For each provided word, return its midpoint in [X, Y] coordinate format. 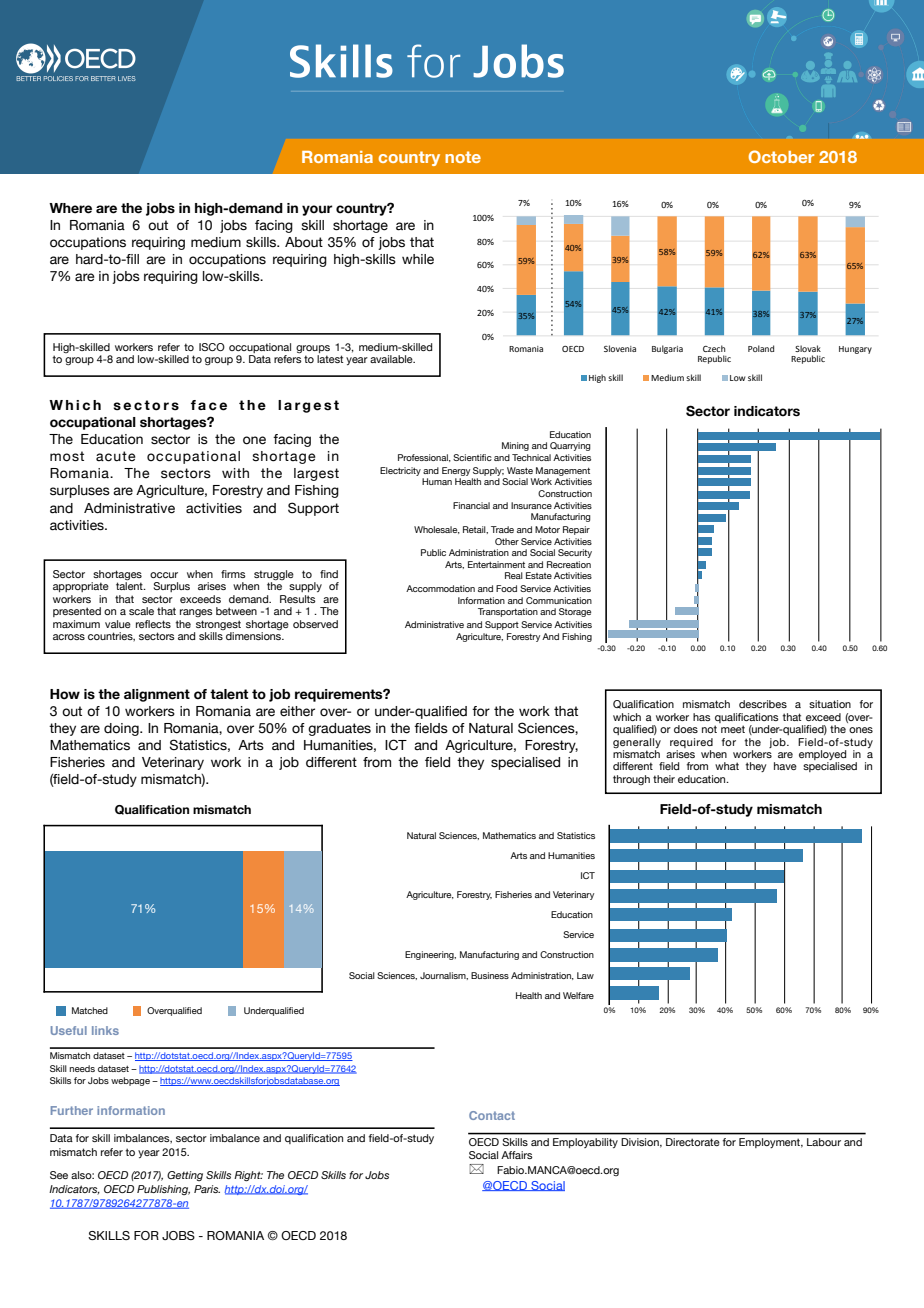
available [392, 359]
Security [575, 553]
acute [115, 456]
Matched [90, 1010]
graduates [339, 729]
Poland [761, 348]
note [463, 157]
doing [122, 729]
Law [585, 975]
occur [164, 575]
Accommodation [440, 588]
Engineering [430, 955]
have [785, 766]
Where [70, 208]
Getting [185, 1176]
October [781, 156]
